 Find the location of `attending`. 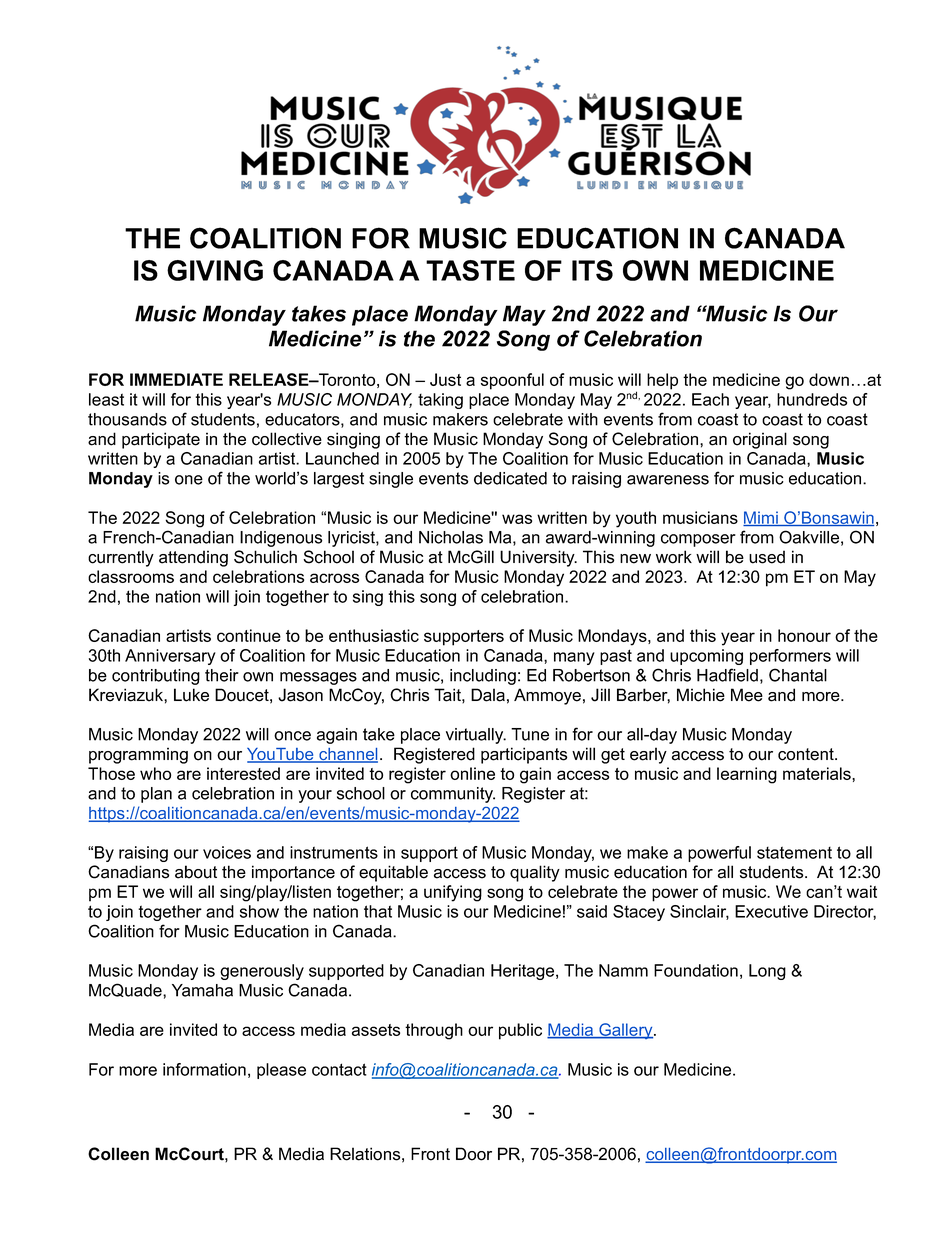

attending is located at coordinates (193, 558).
